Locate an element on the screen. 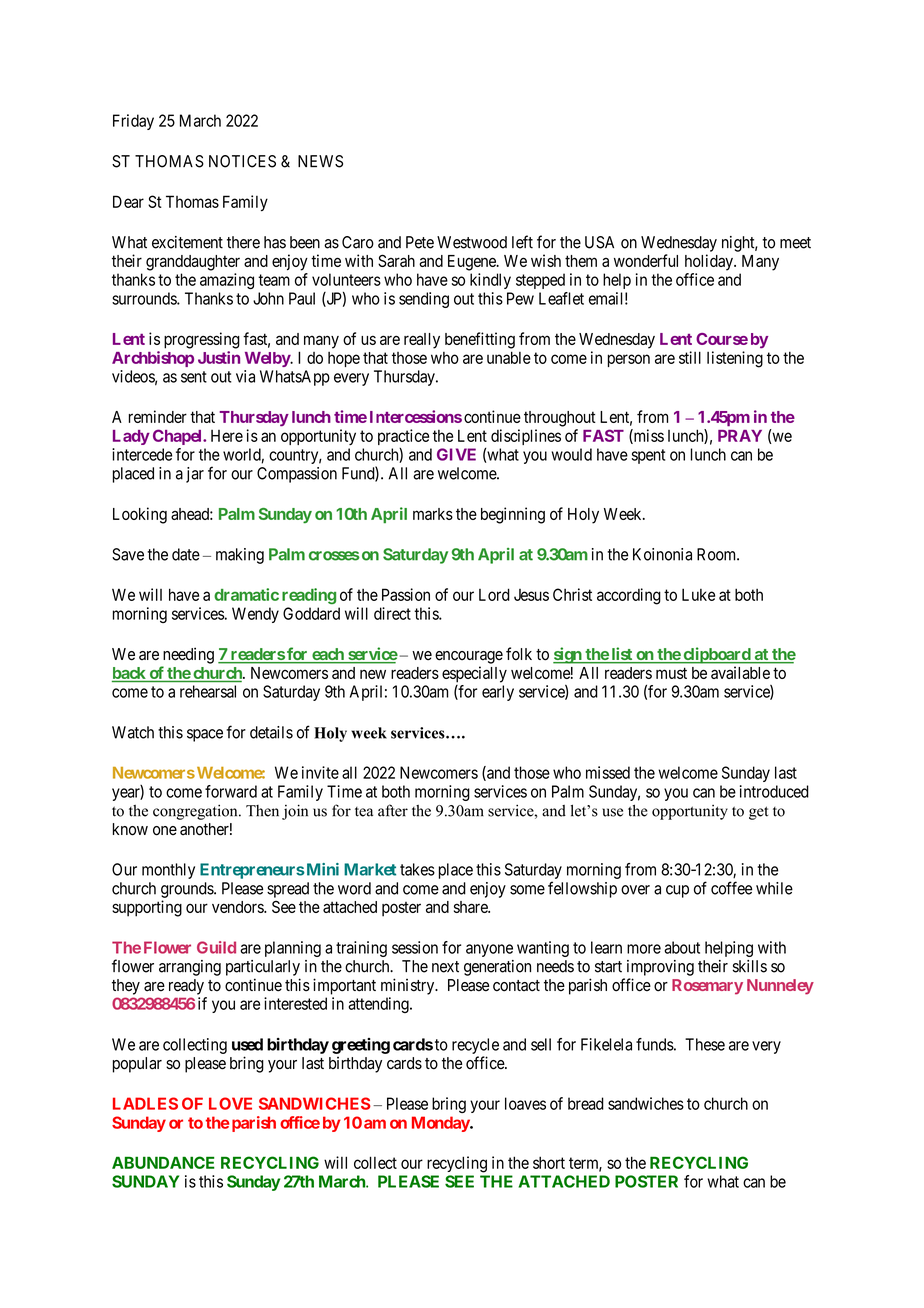 The height and width of the screenshot is (1308, 924). share is located at coordinates (471, 907).
